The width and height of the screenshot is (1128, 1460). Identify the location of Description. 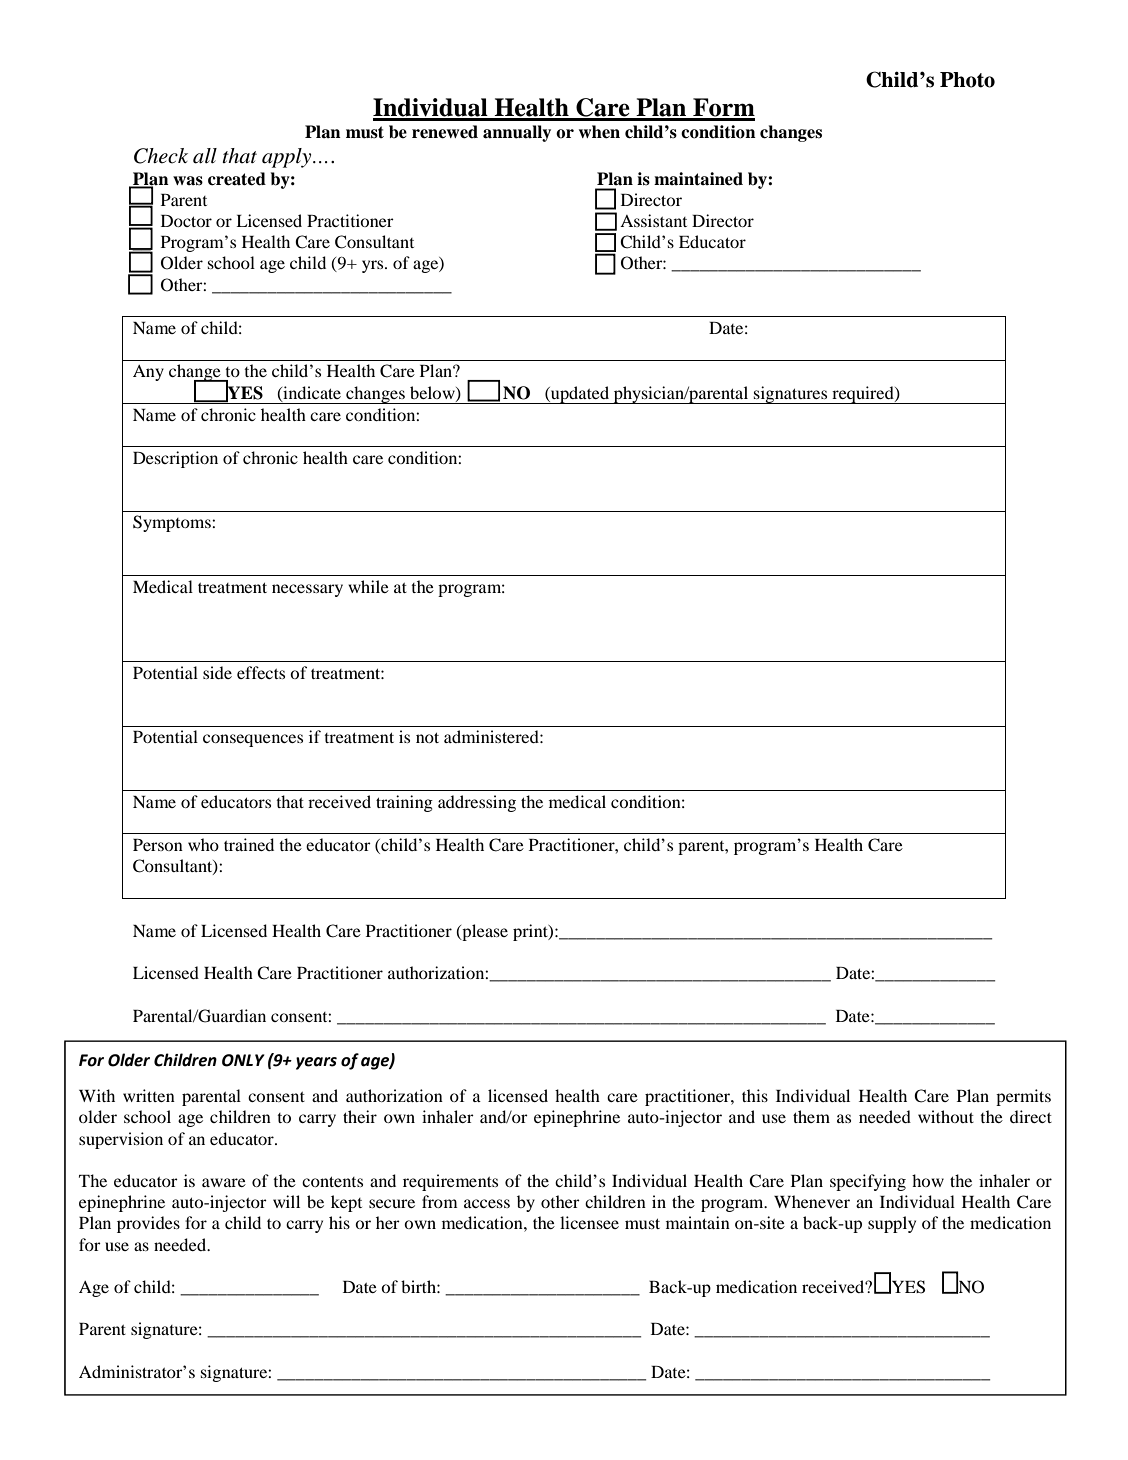
(175, 459).
